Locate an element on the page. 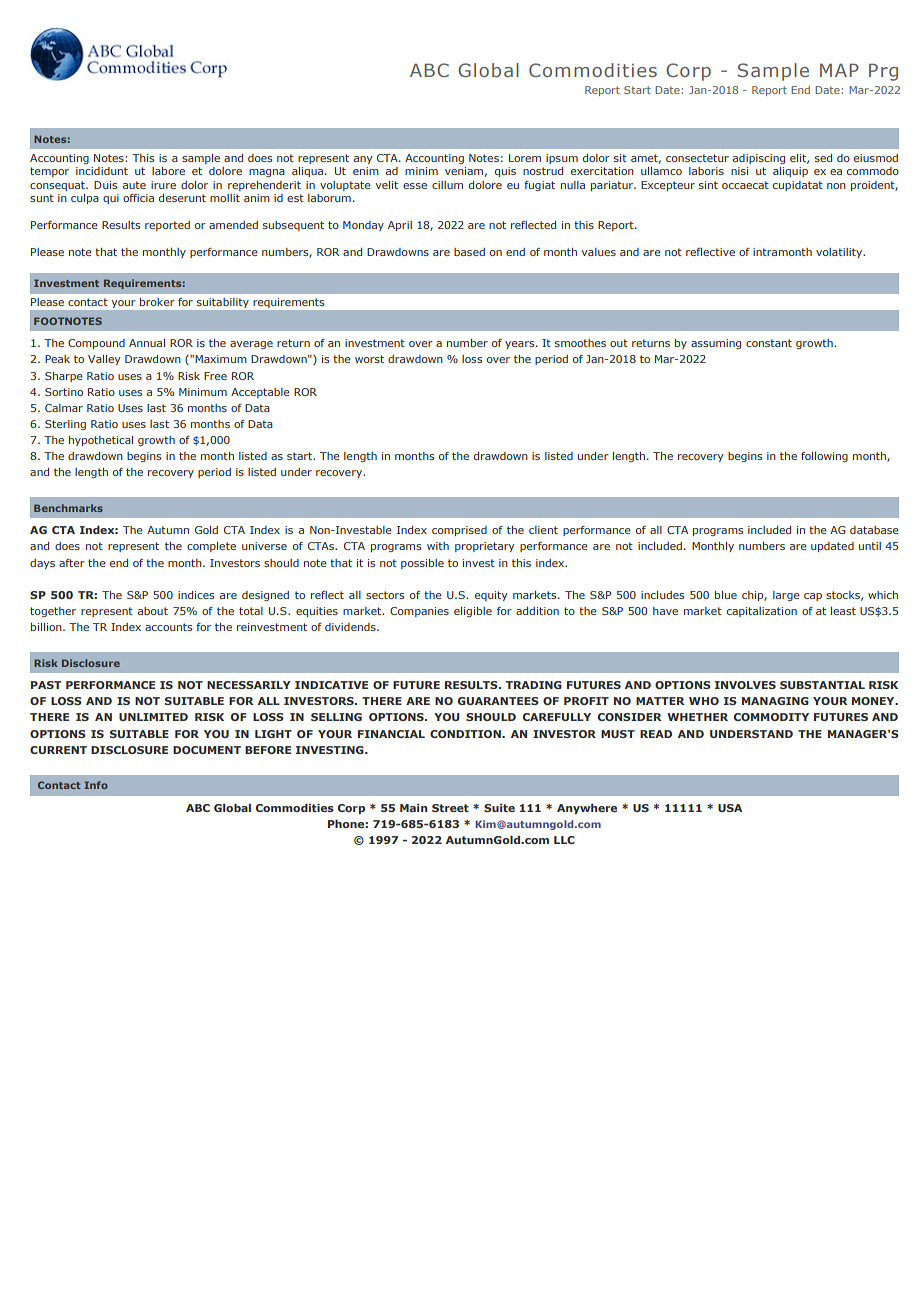  worst is located at coordinates (369, 359).
